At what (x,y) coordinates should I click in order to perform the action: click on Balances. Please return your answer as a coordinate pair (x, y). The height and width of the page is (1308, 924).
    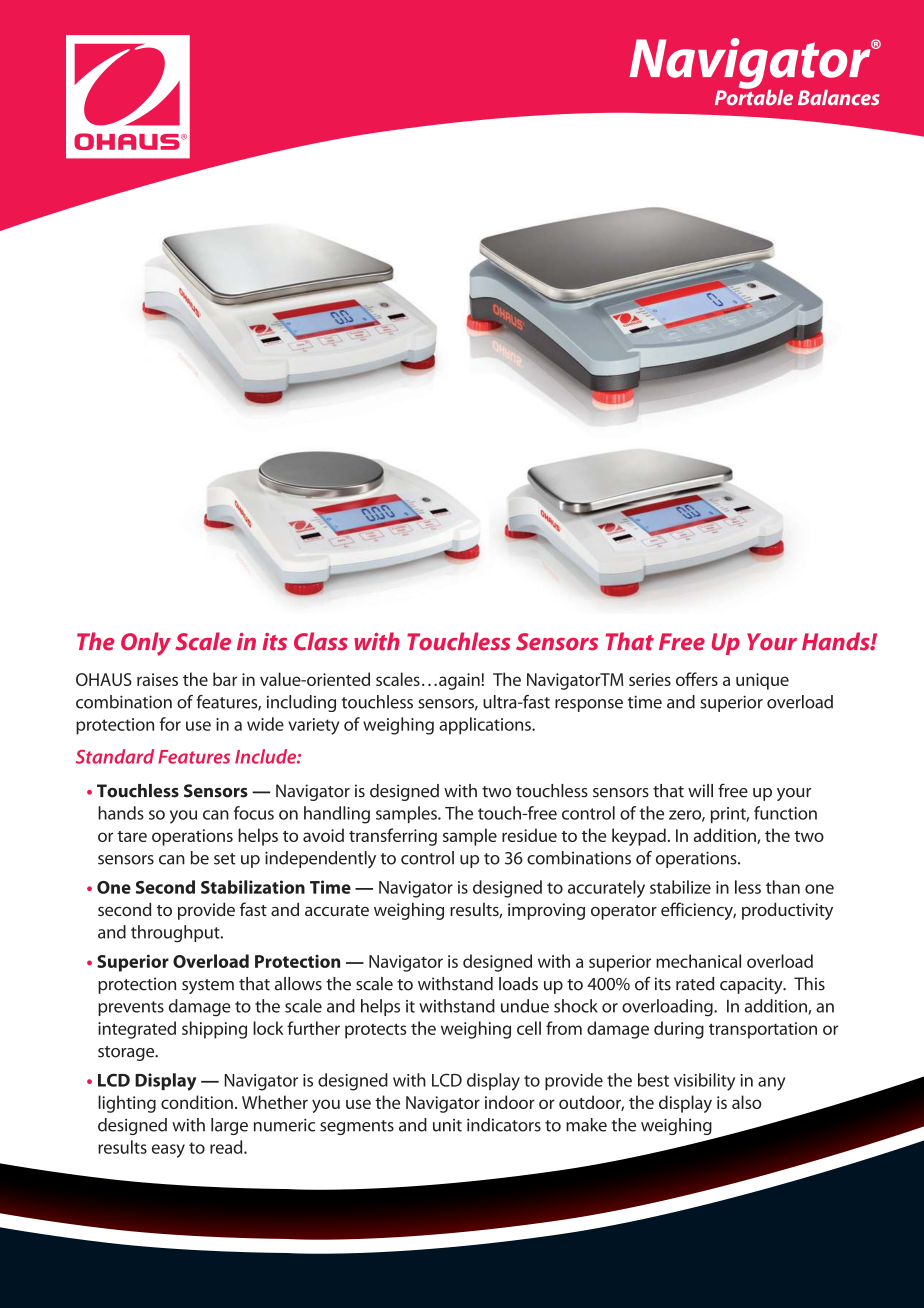
    Looking at the image, I should click on (839, 98).
